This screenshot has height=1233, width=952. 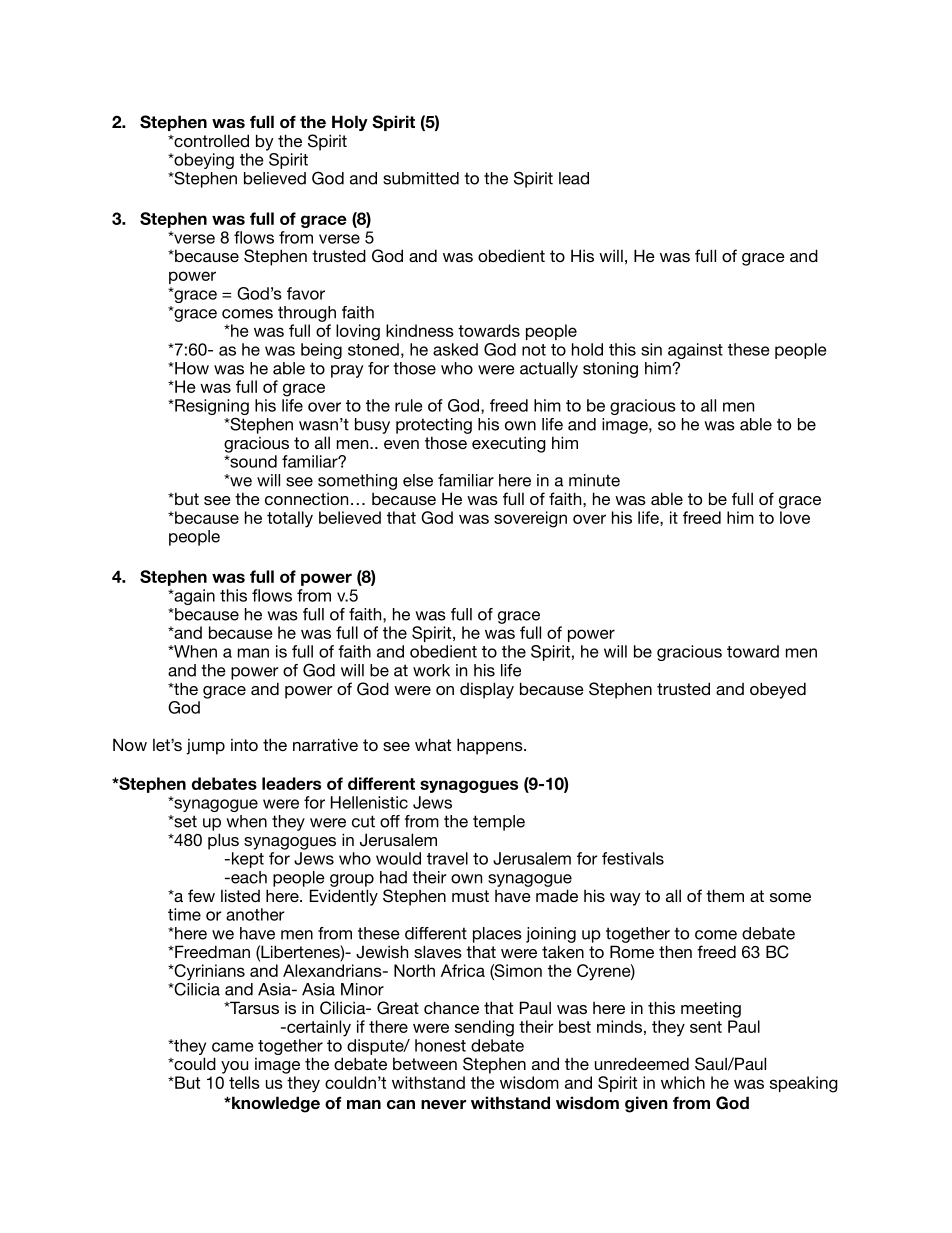 I want to click on obeying, so click(x=203, y=162).
